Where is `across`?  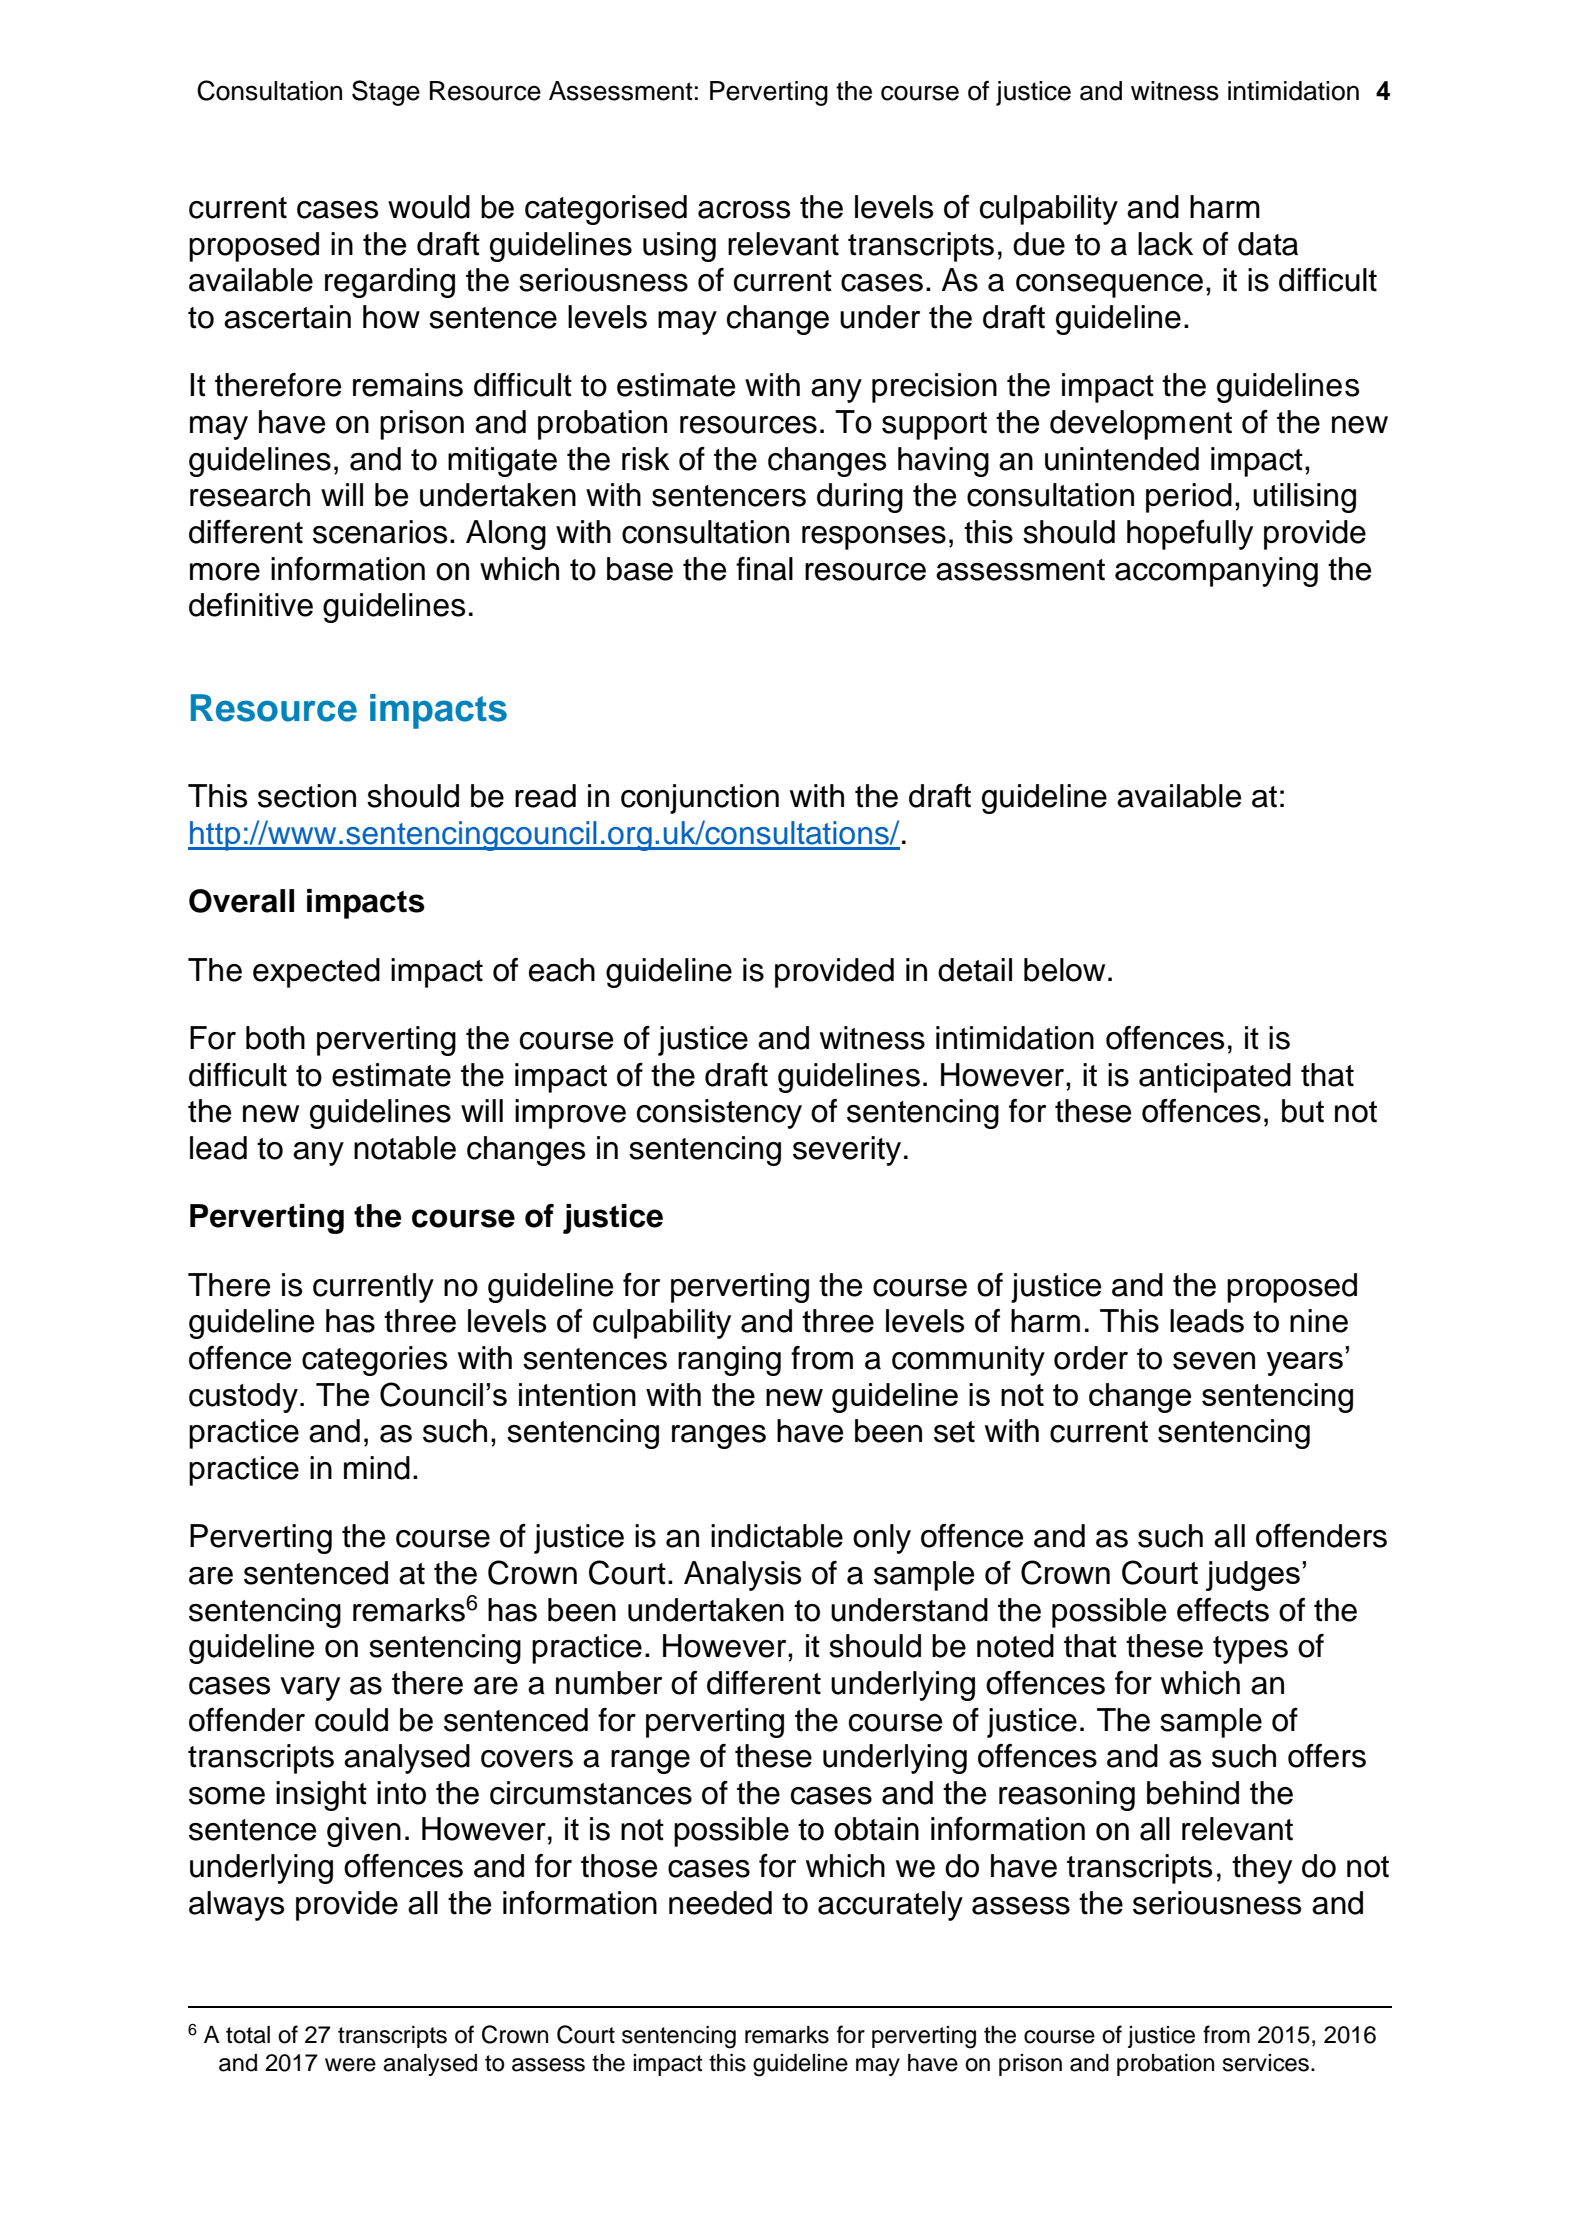 across is located at coordinates (744, 210).
